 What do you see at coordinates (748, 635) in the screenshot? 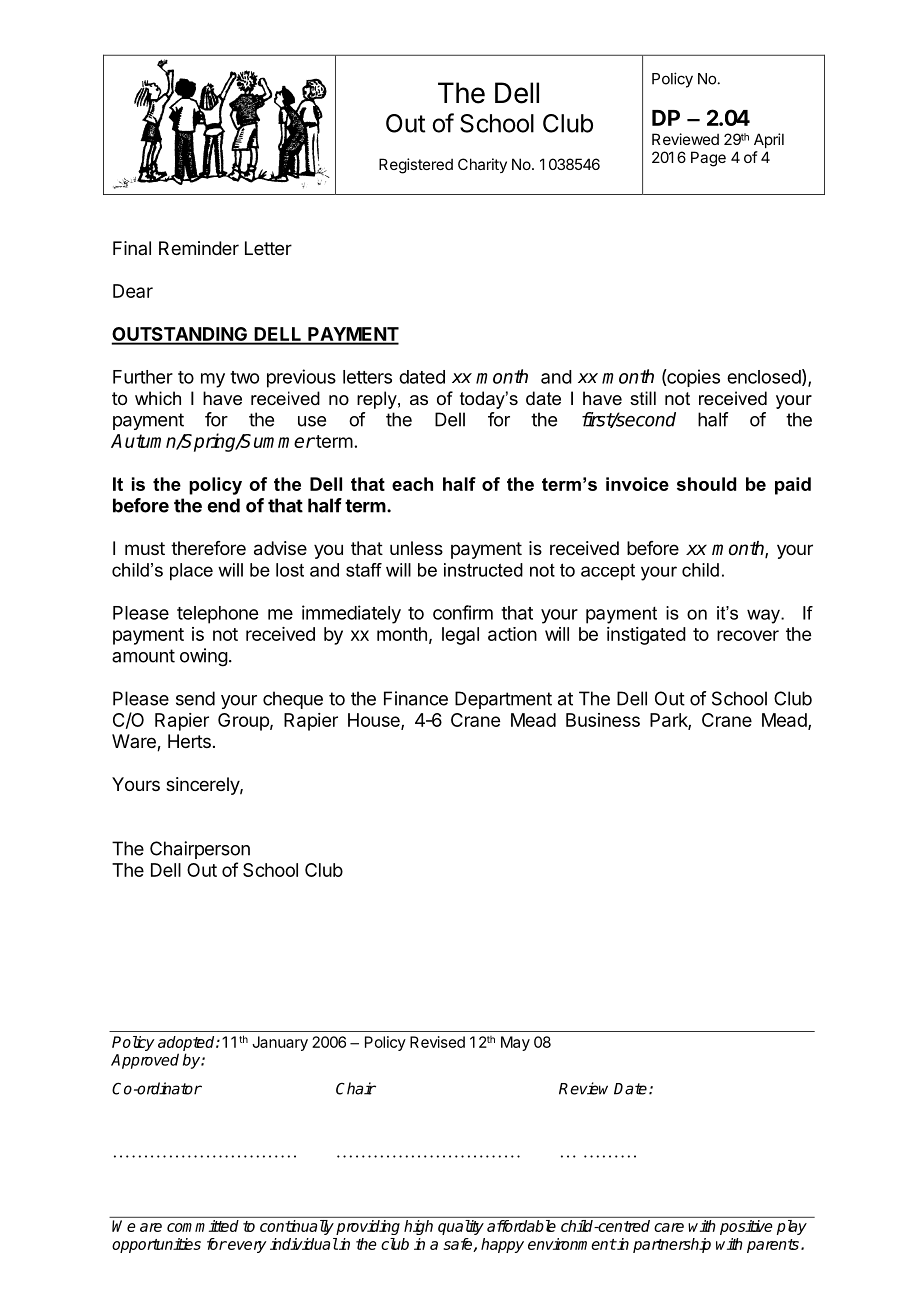
I see `recover` at bounding box center [748, 635].
